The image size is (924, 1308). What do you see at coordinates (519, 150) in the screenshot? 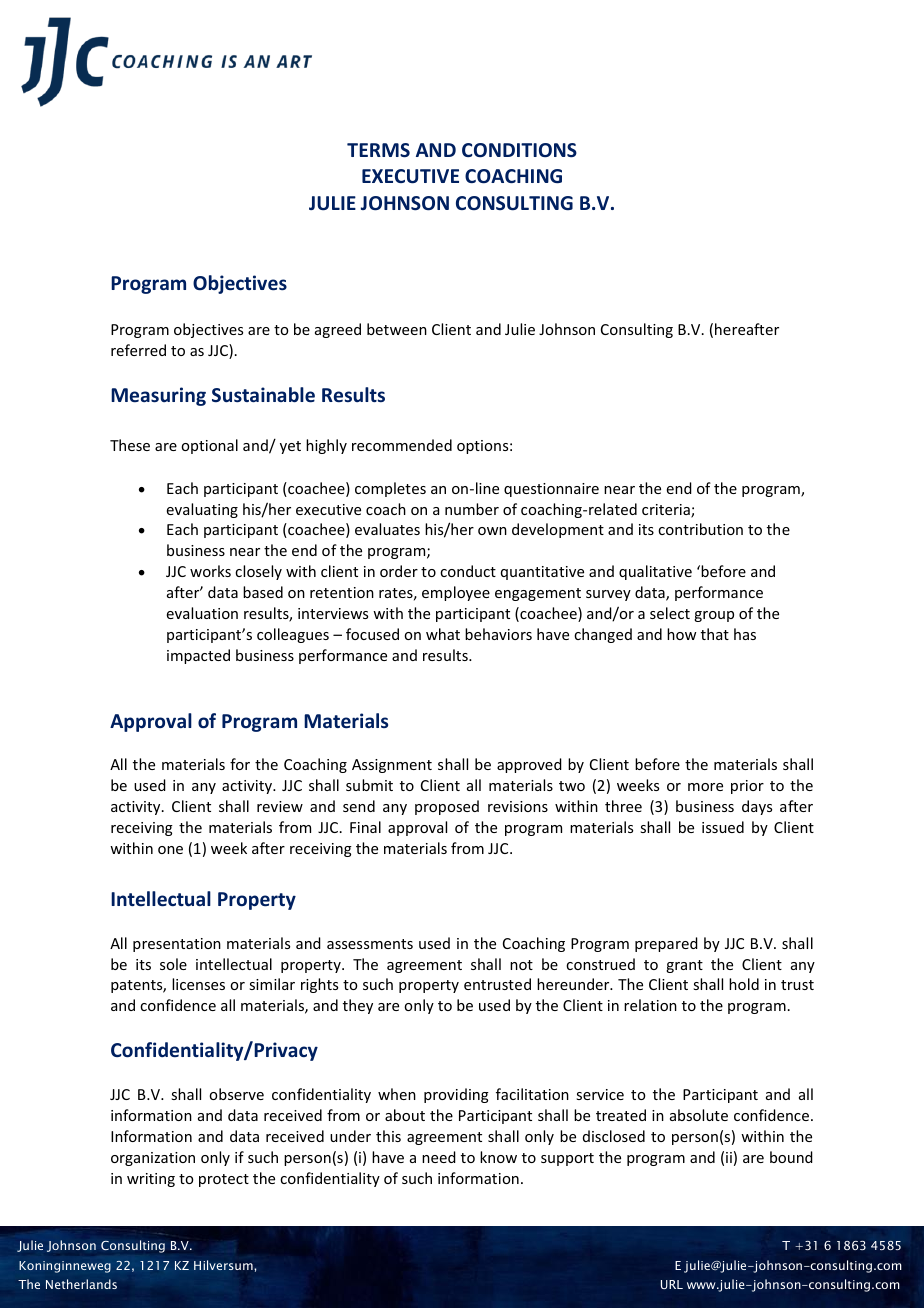
I see `CONDITIONS` at bounding box center [519, 150].
